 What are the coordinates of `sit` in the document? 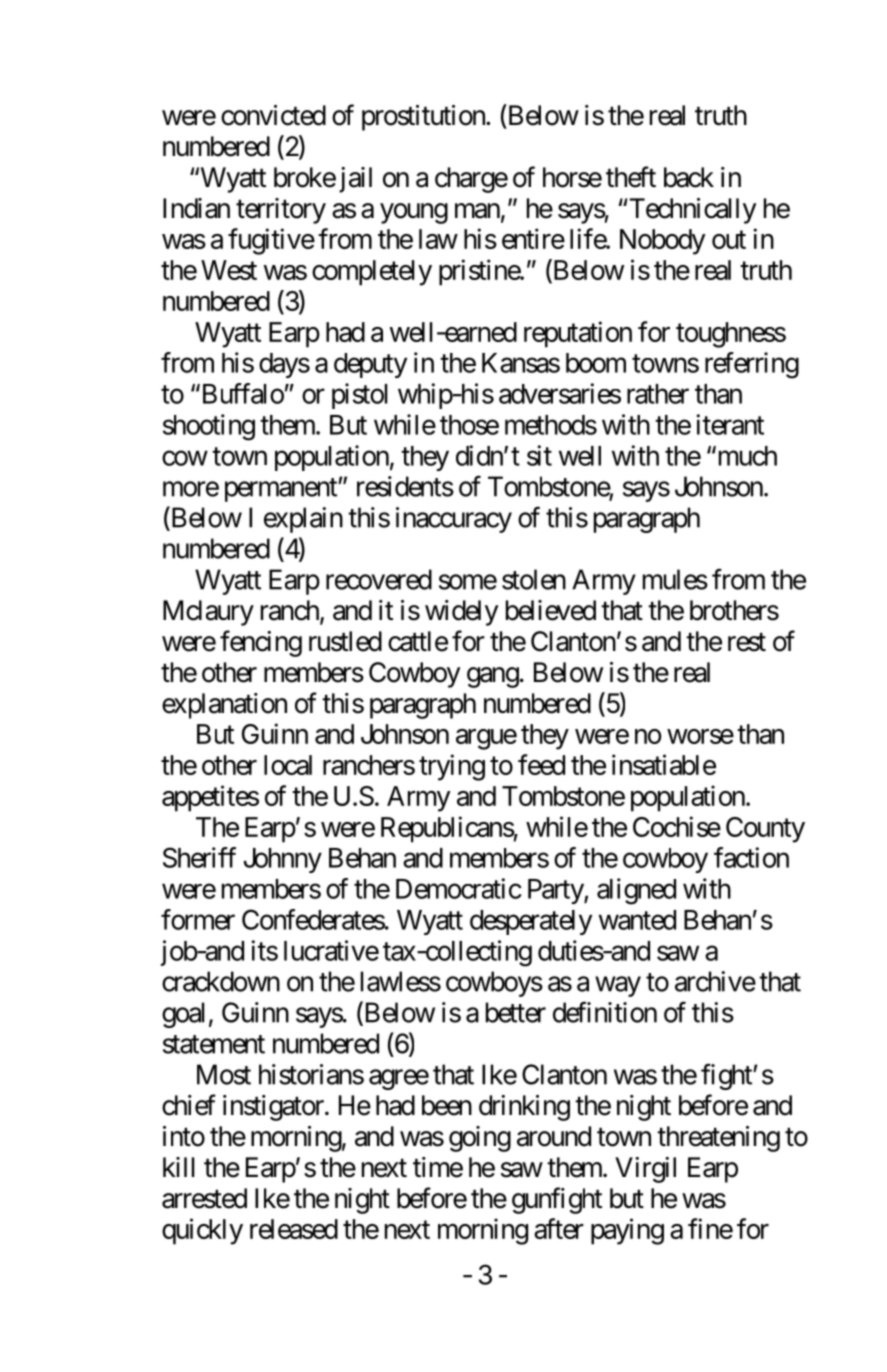 It's located at (539, 455).
